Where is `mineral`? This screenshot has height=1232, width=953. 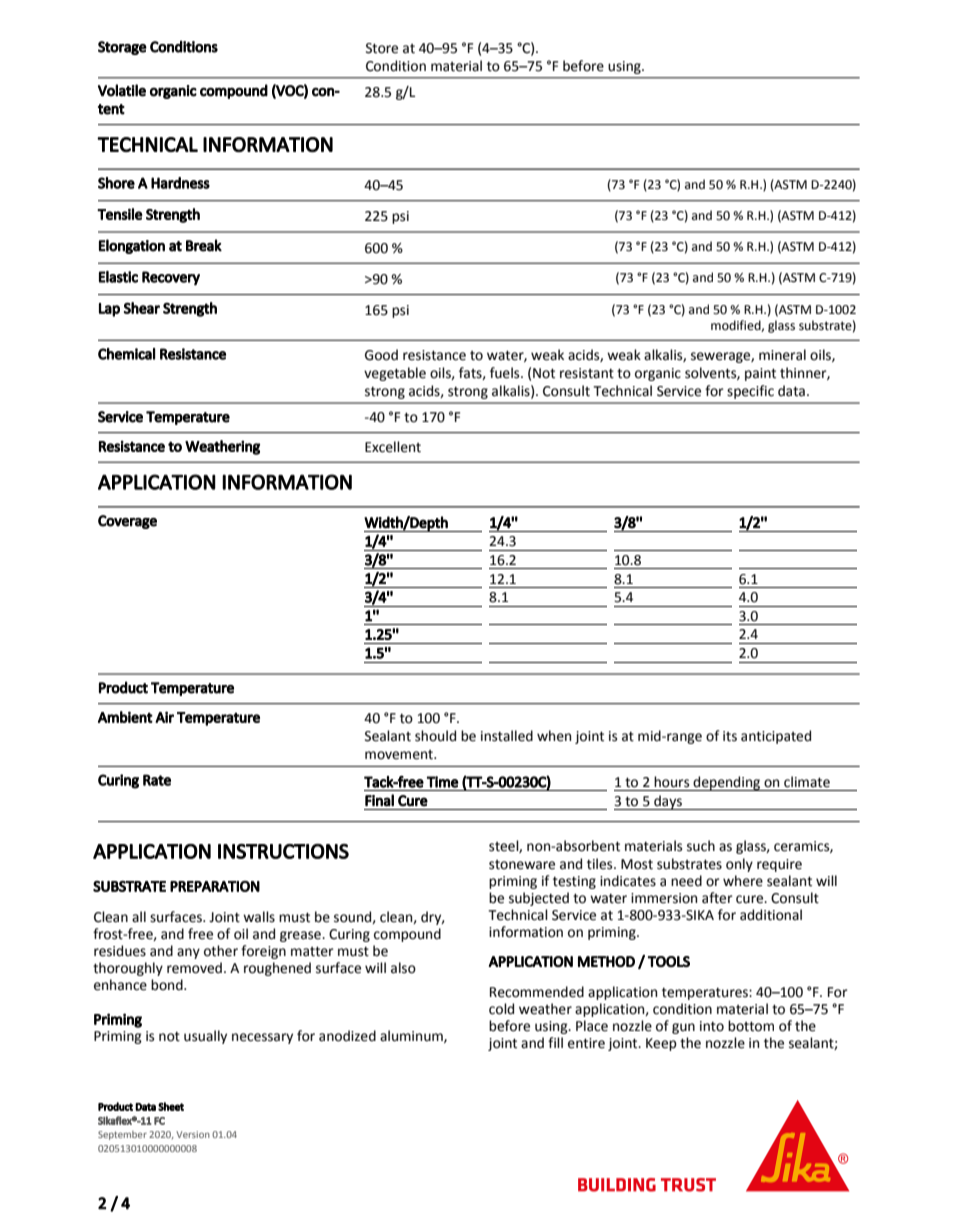
mineral is located at coordinates (782, 355).
